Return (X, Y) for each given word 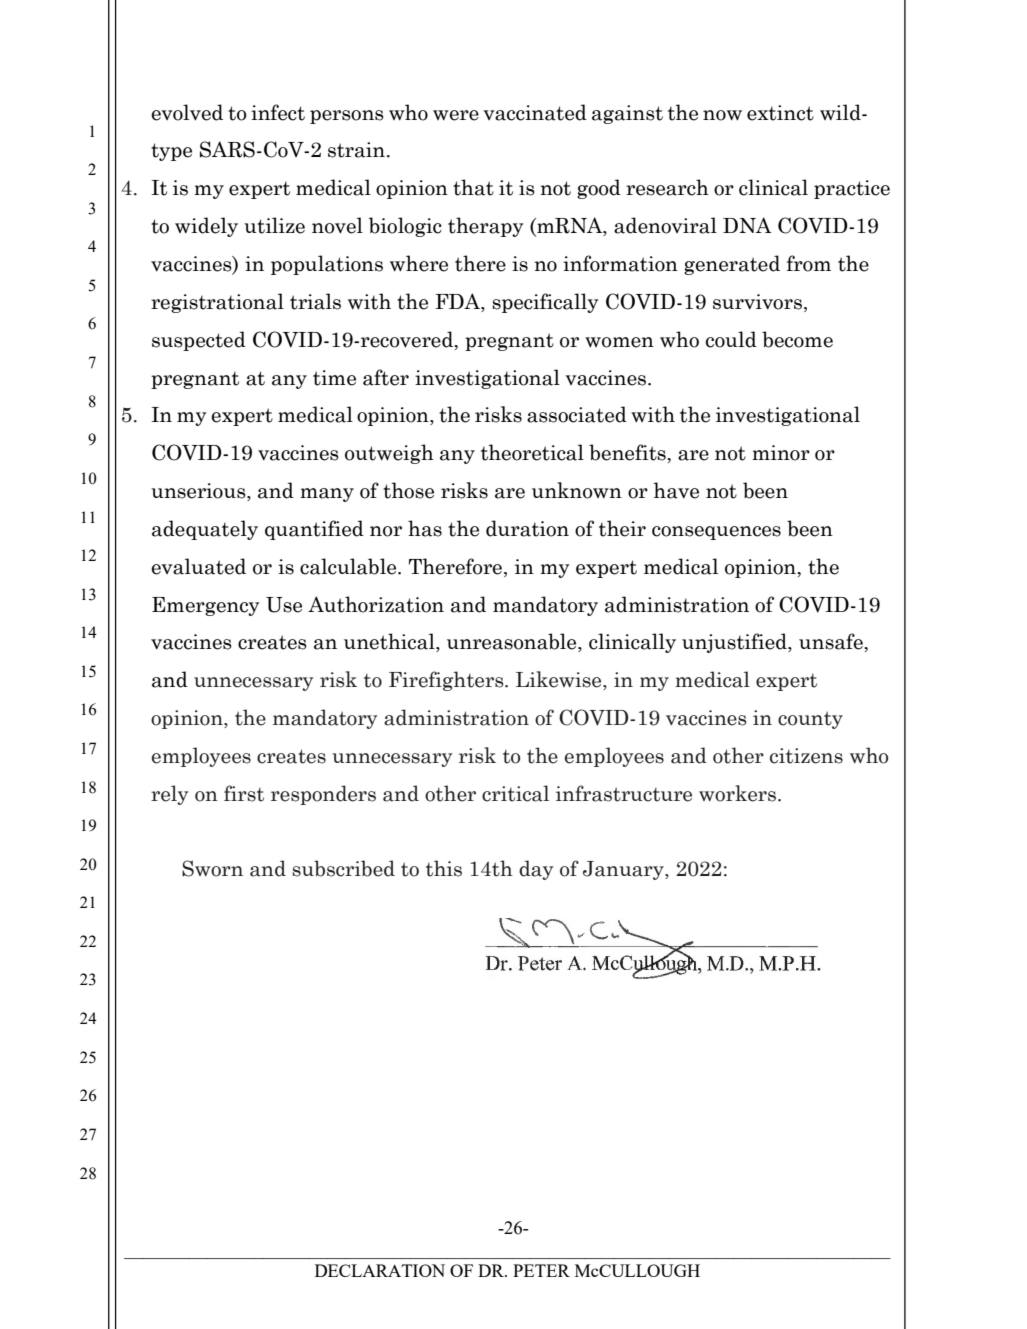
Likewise (560, 680)
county (810, 720)
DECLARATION (380, 1270)
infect (278, 112)
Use (284, 605)
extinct (780, 113)
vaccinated (535, 112)
